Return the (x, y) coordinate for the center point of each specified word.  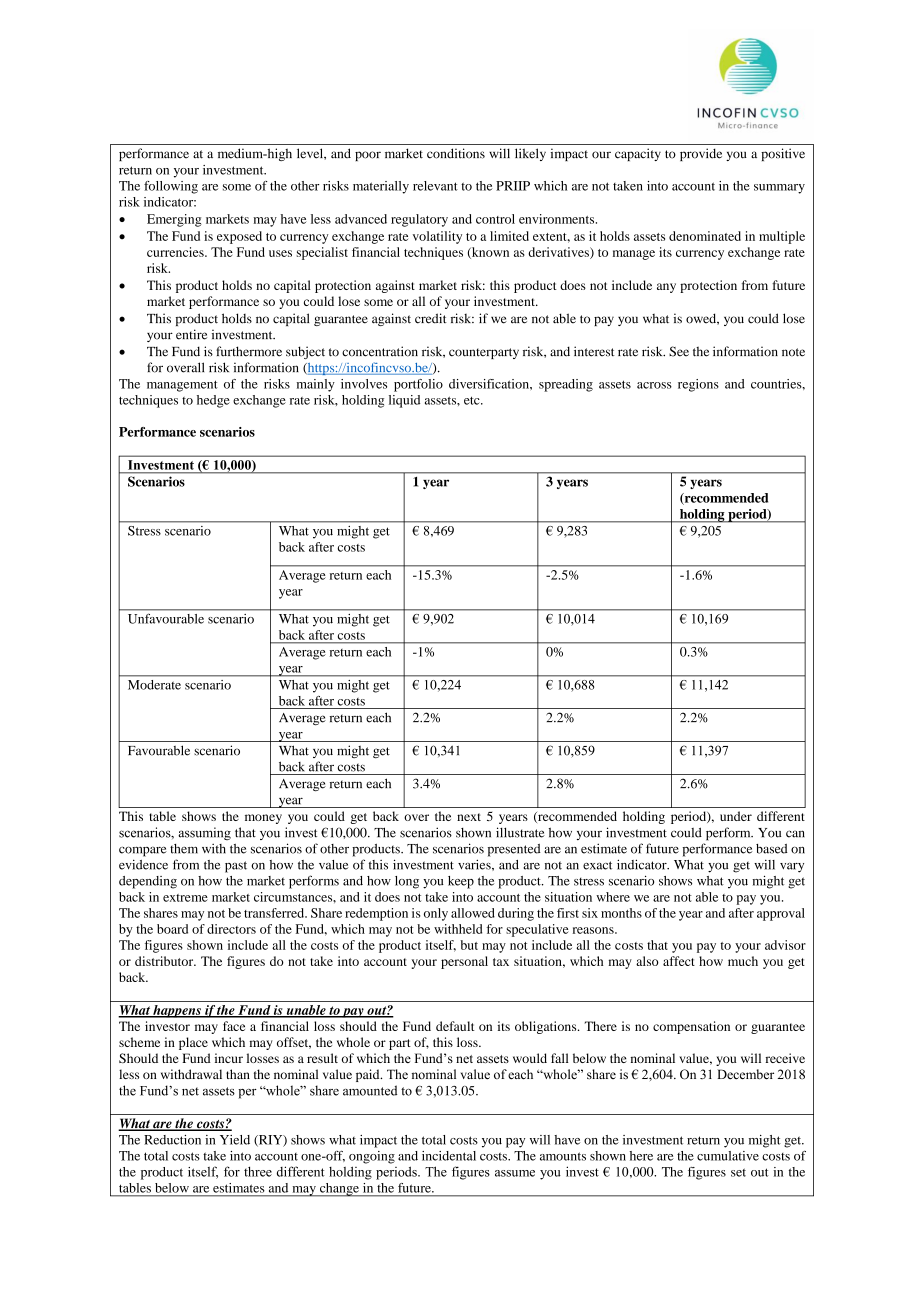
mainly (316, 385)
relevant (435, 186)
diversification (490, 384)
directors (231, 929)
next (469, 817)
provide (701, 154)
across (654, 385)
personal (464, 962)
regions (698, 385)
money (263, 819)
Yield (235, 1140)
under (736, 816)
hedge (213, 401)
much (743, 961)
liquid (404, 401)
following (171, 187)
